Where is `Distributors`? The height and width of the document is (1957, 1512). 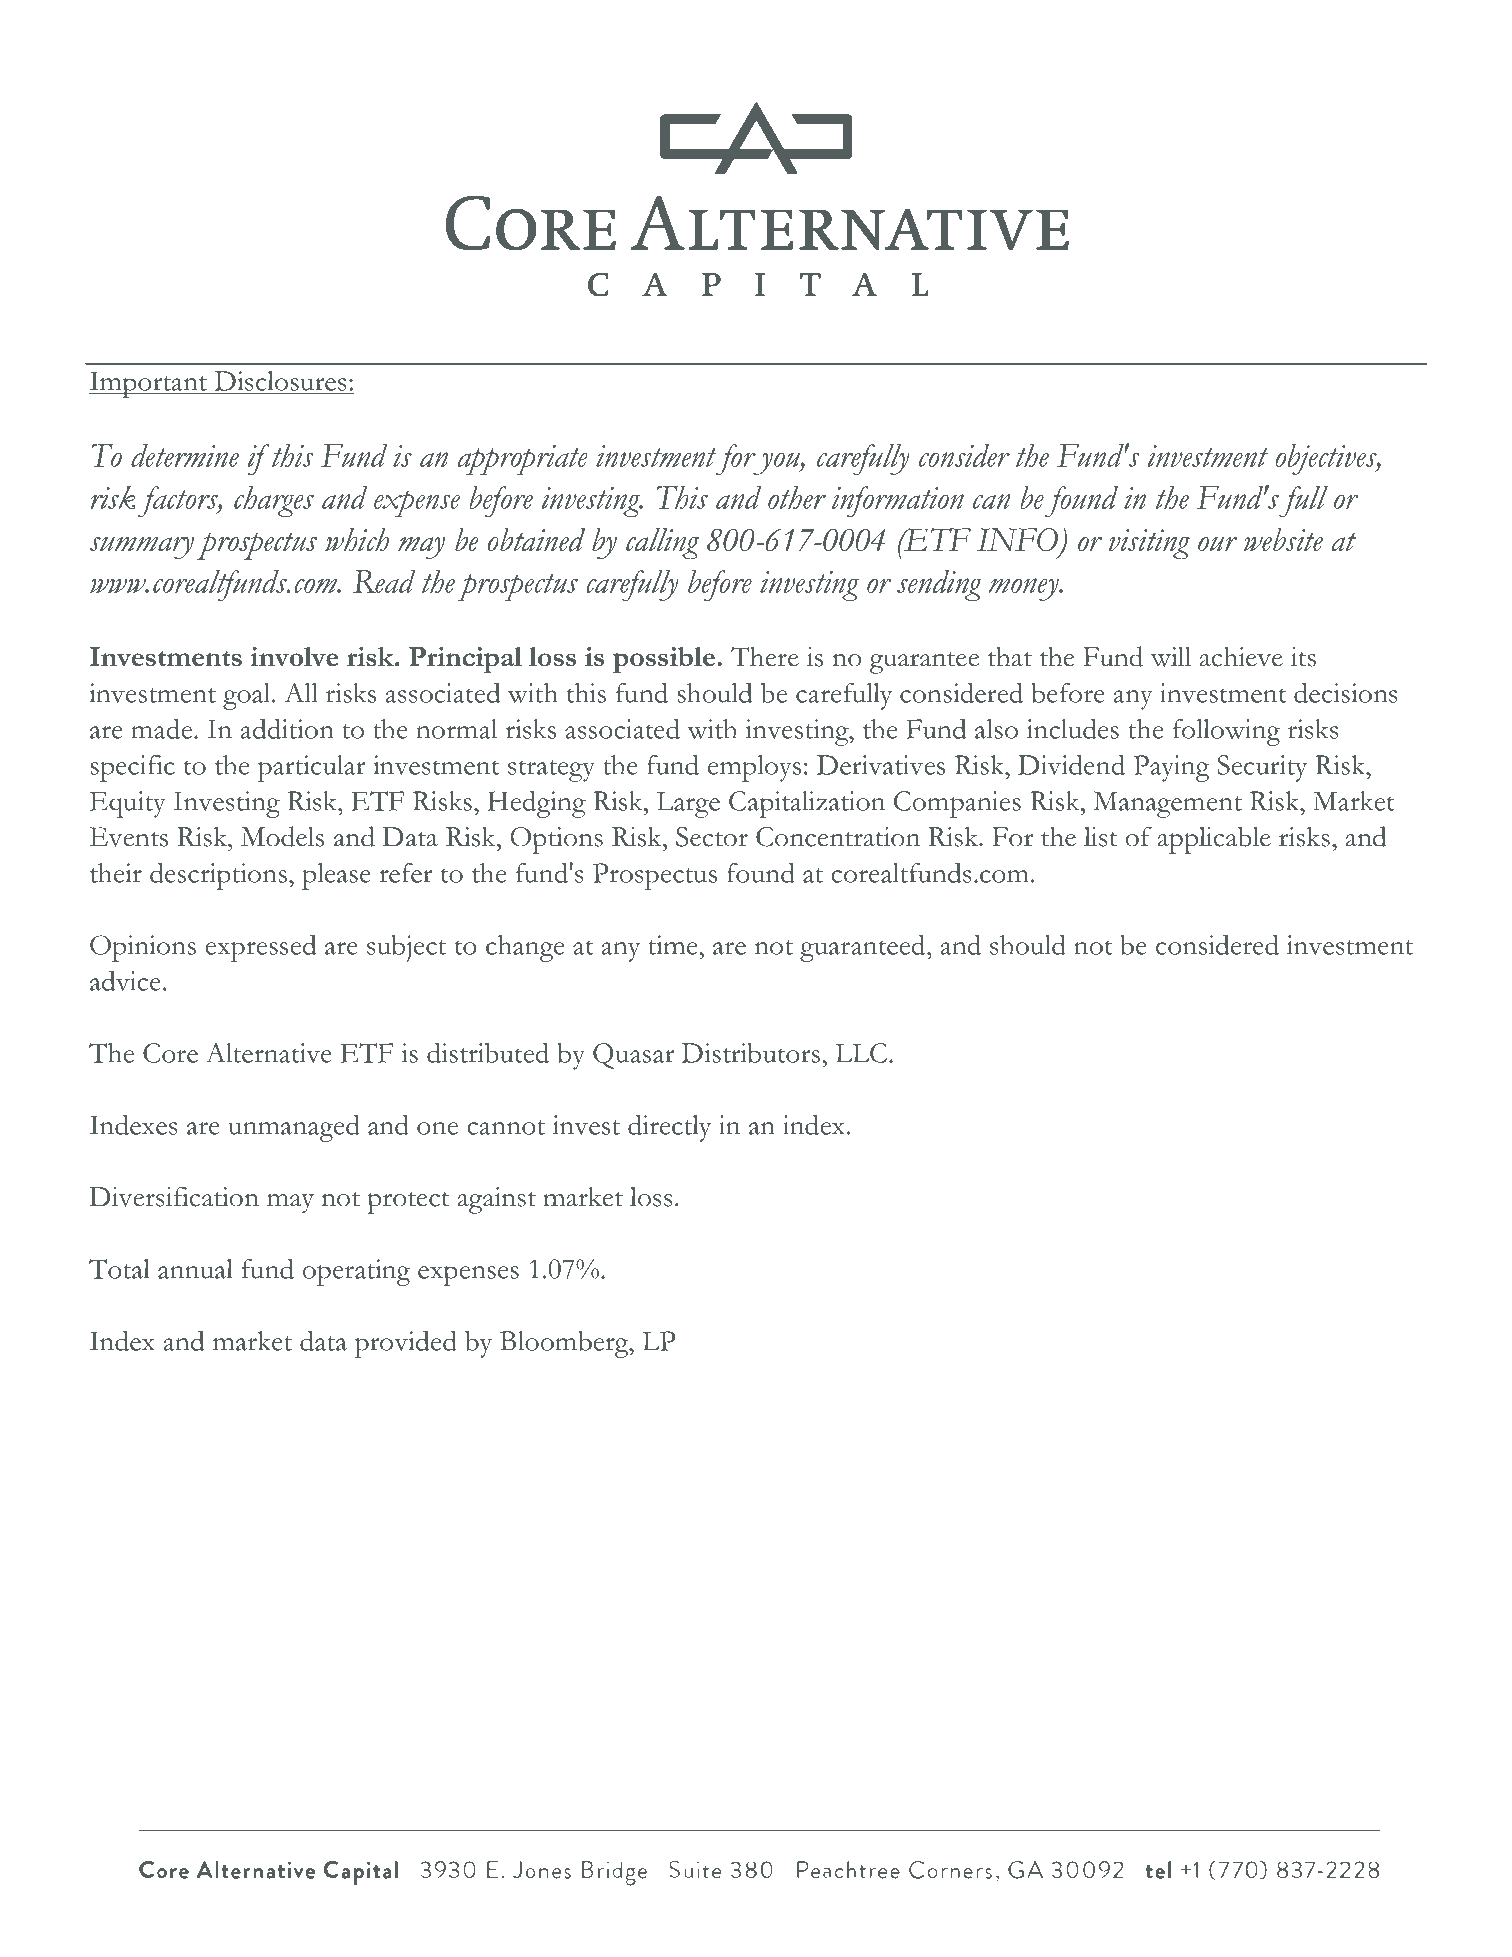 Distributors is located at coordinates (751, 1053).
